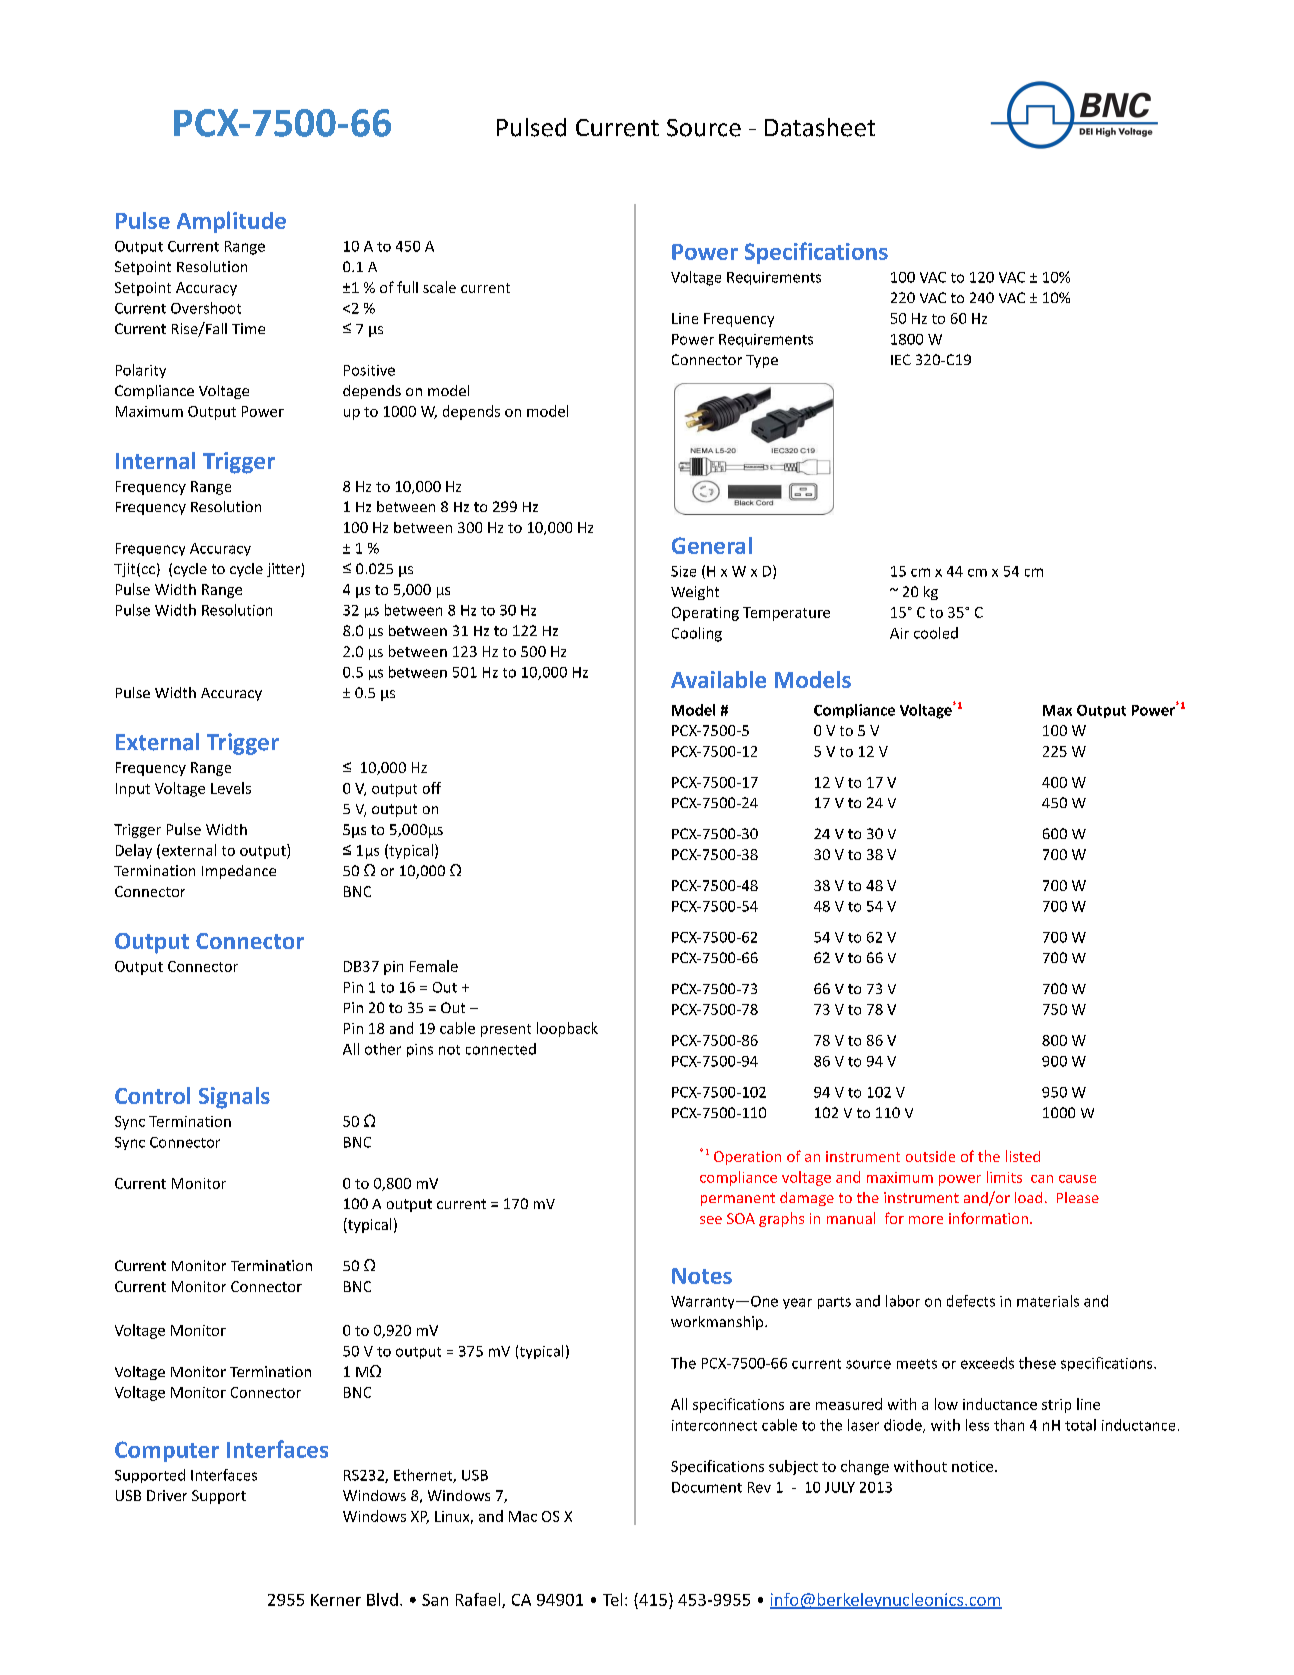  I want to click on cooled, so click(936, 633).
